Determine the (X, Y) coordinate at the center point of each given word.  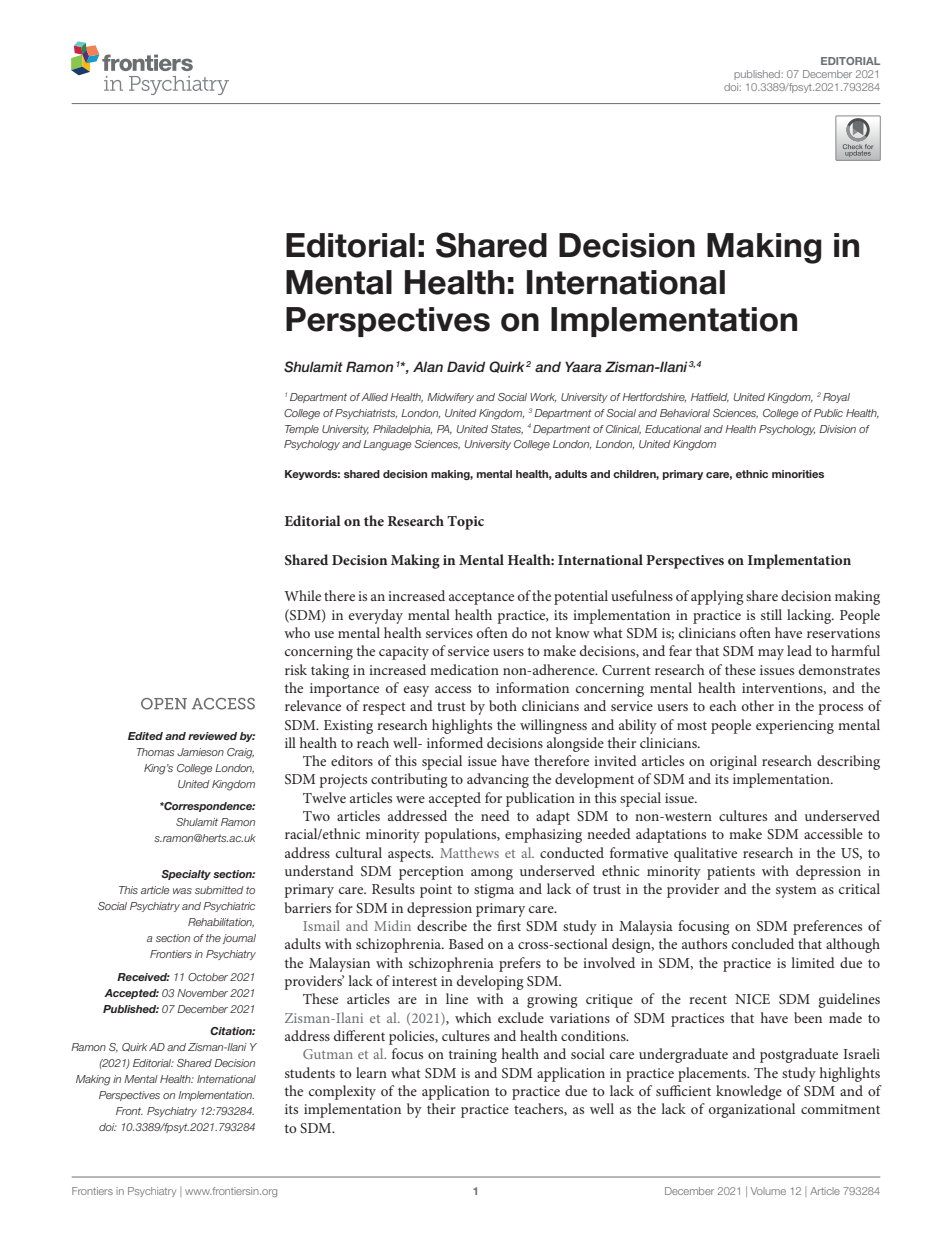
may (771, 654)
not (541, 633)
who (297, 632)
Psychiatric (229, 907)
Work (543, 397)
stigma (494, 891)
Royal (836, 398)
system (796, 891)
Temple (302, 430)
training (473, 1056)
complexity (342, 1092)
